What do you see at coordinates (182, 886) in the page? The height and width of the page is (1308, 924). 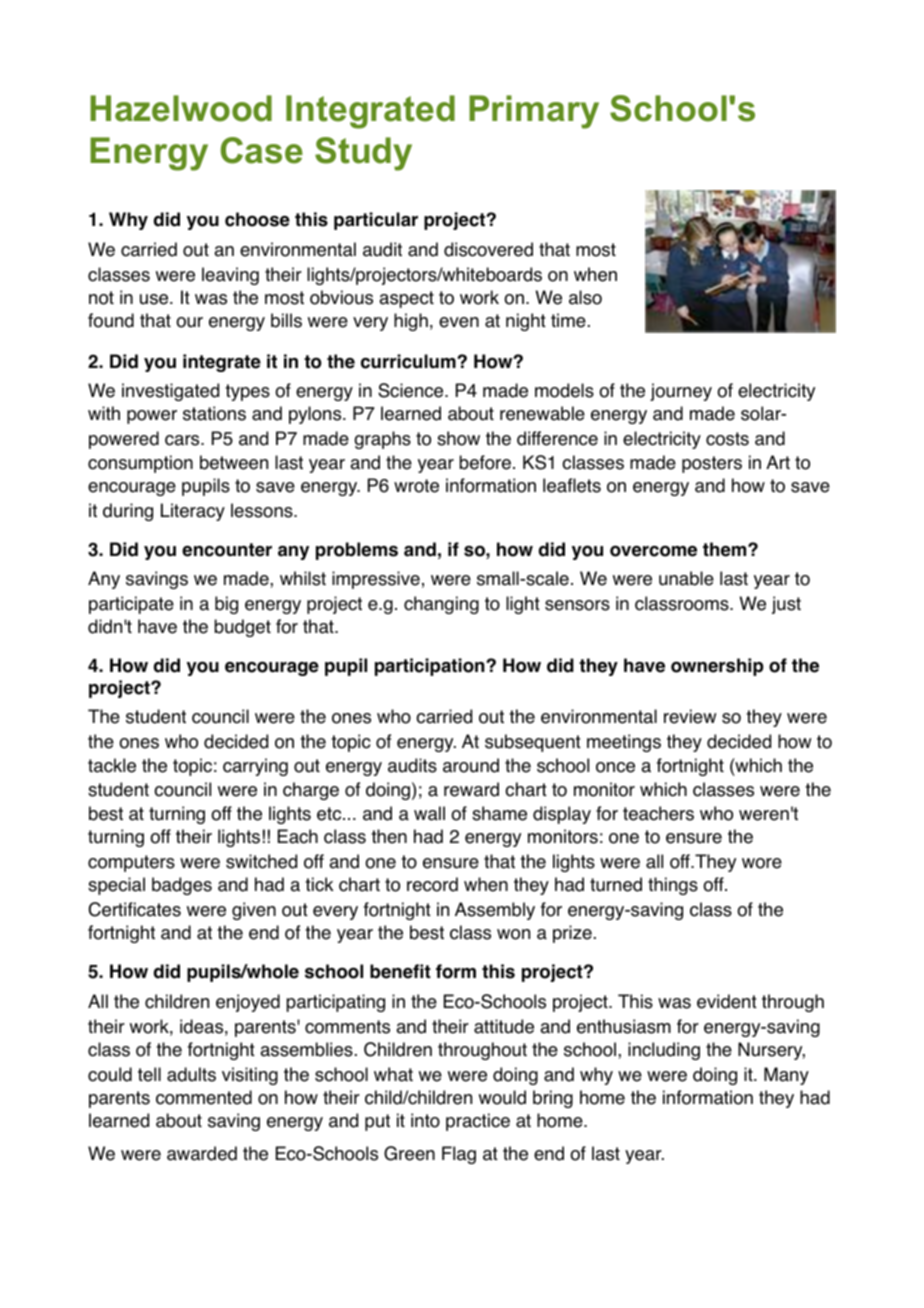 I see `badges` at bounding box center [182, 886].
